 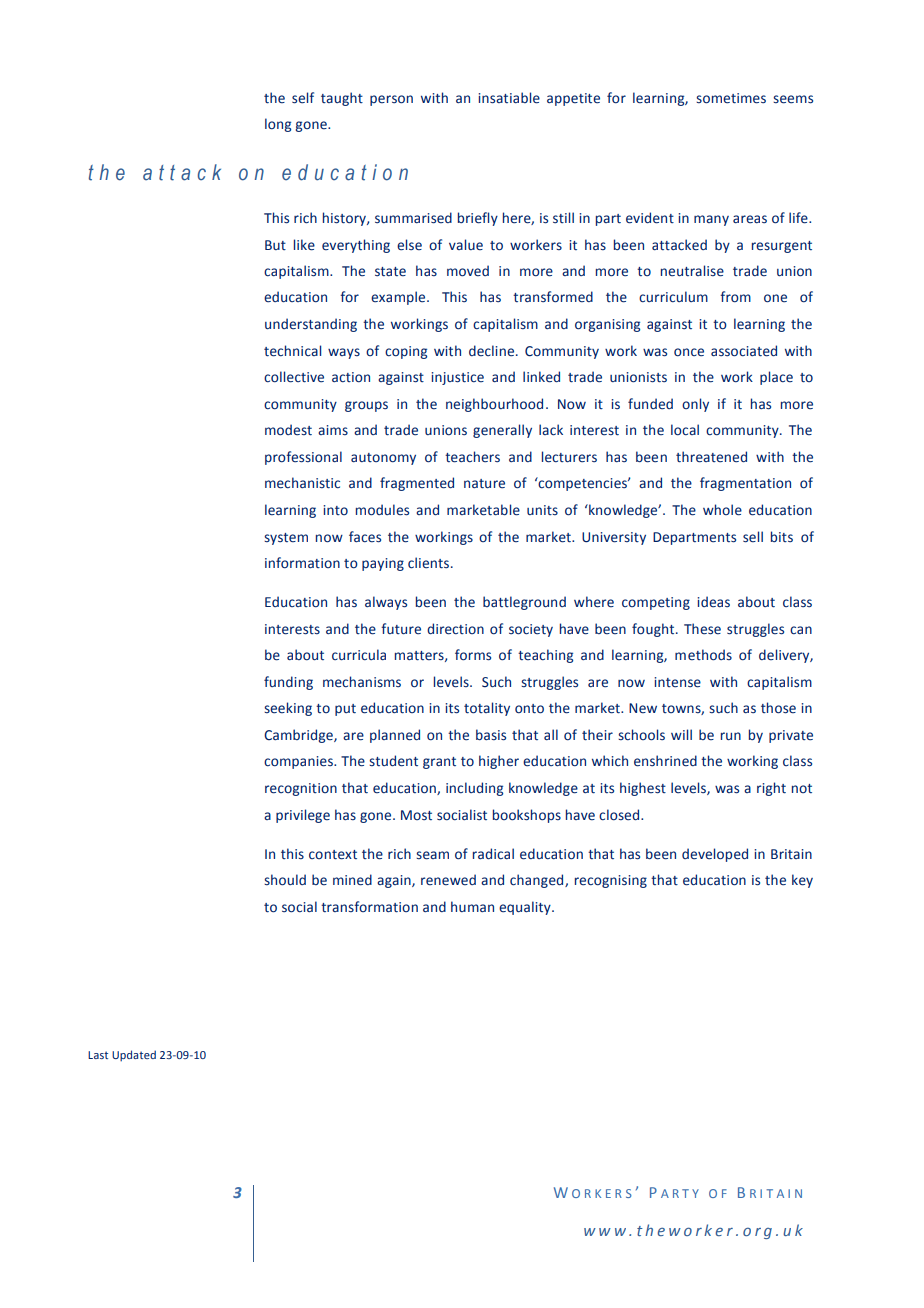 What do you see at coordinates (474, 789) in the document?
I see `including` at bounding box center [474, 789].
